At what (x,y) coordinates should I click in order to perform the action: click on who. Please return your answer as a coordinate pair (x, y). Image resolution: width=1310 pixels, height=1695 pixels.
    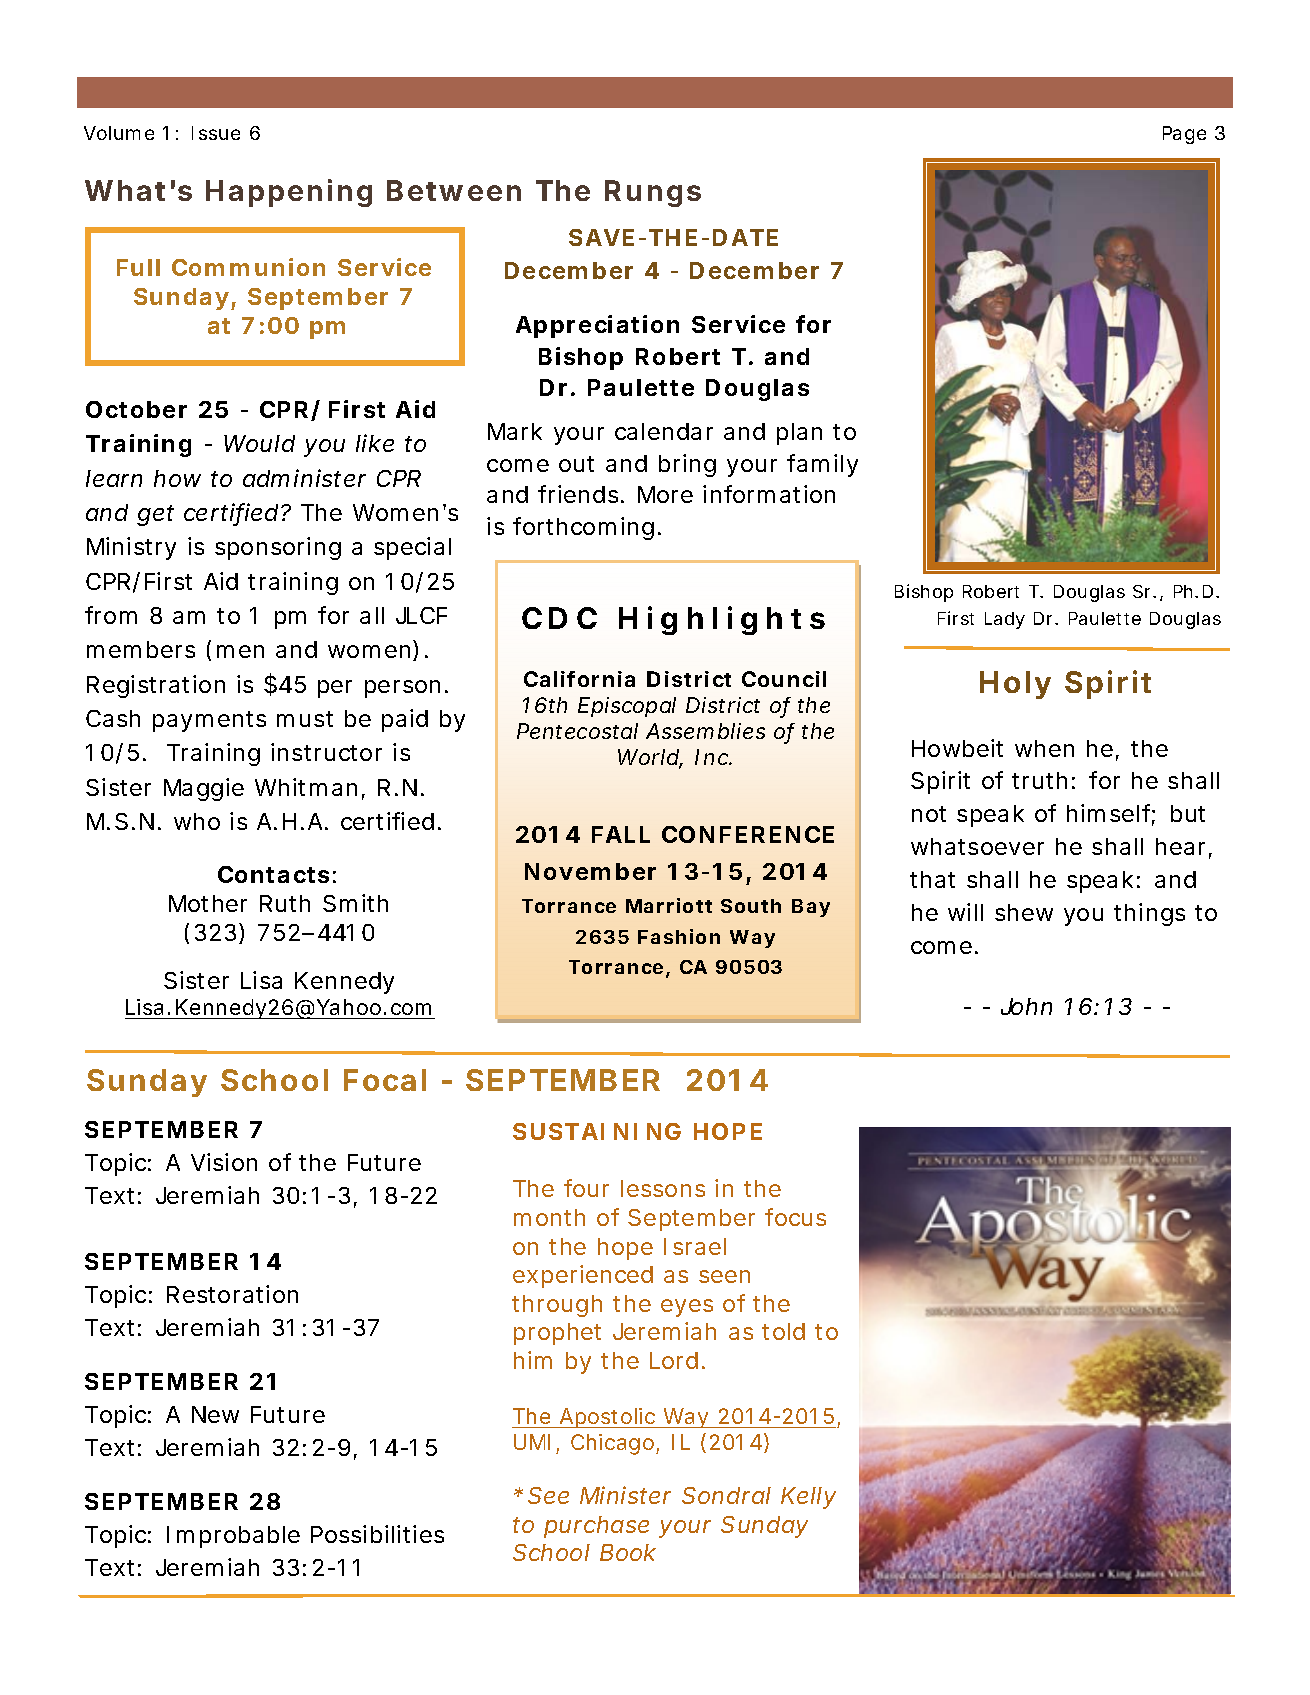
    Looking at the image, I should click on (197, 821).
